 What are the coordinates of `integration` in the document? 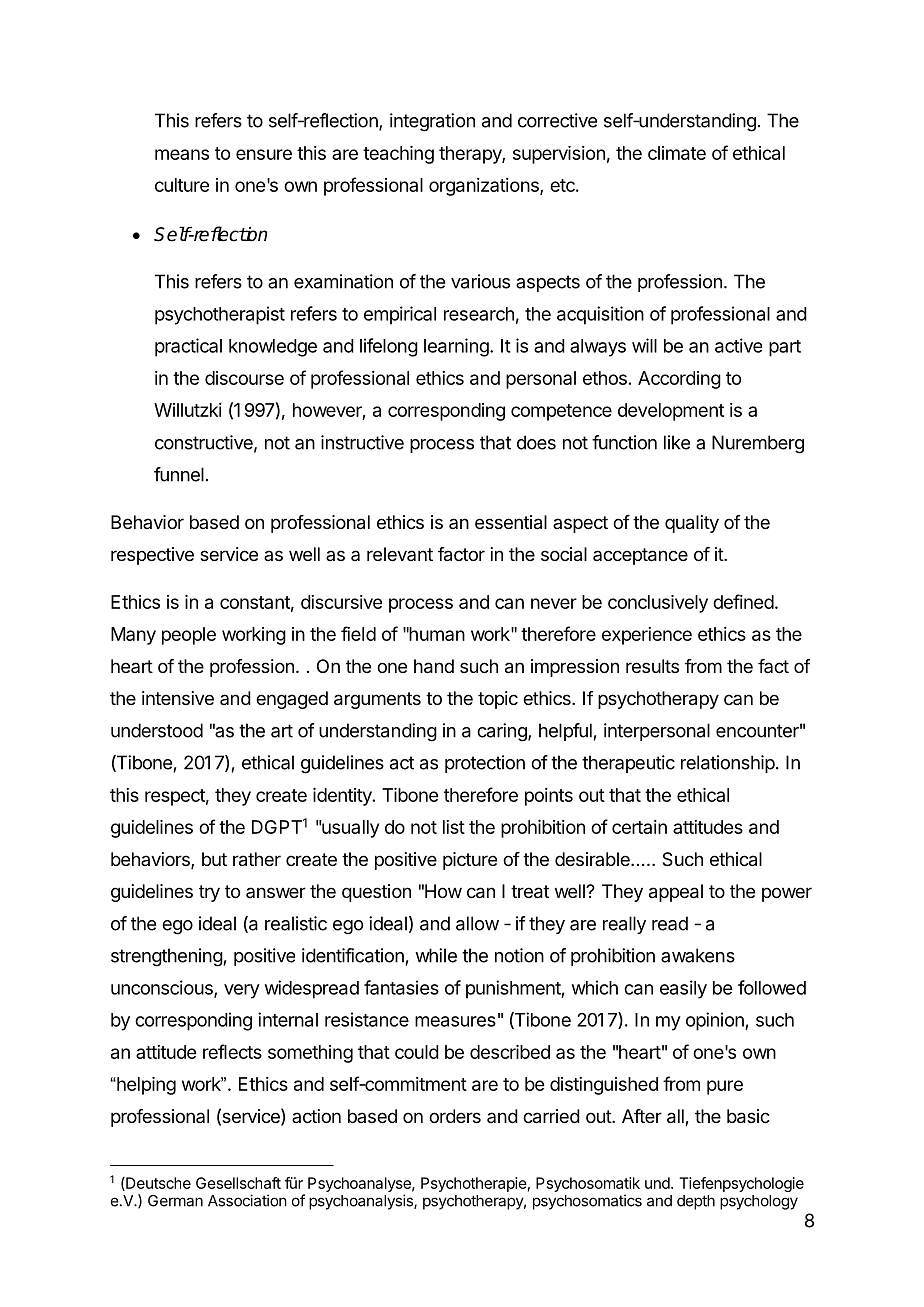 It's located at (432, 122).
